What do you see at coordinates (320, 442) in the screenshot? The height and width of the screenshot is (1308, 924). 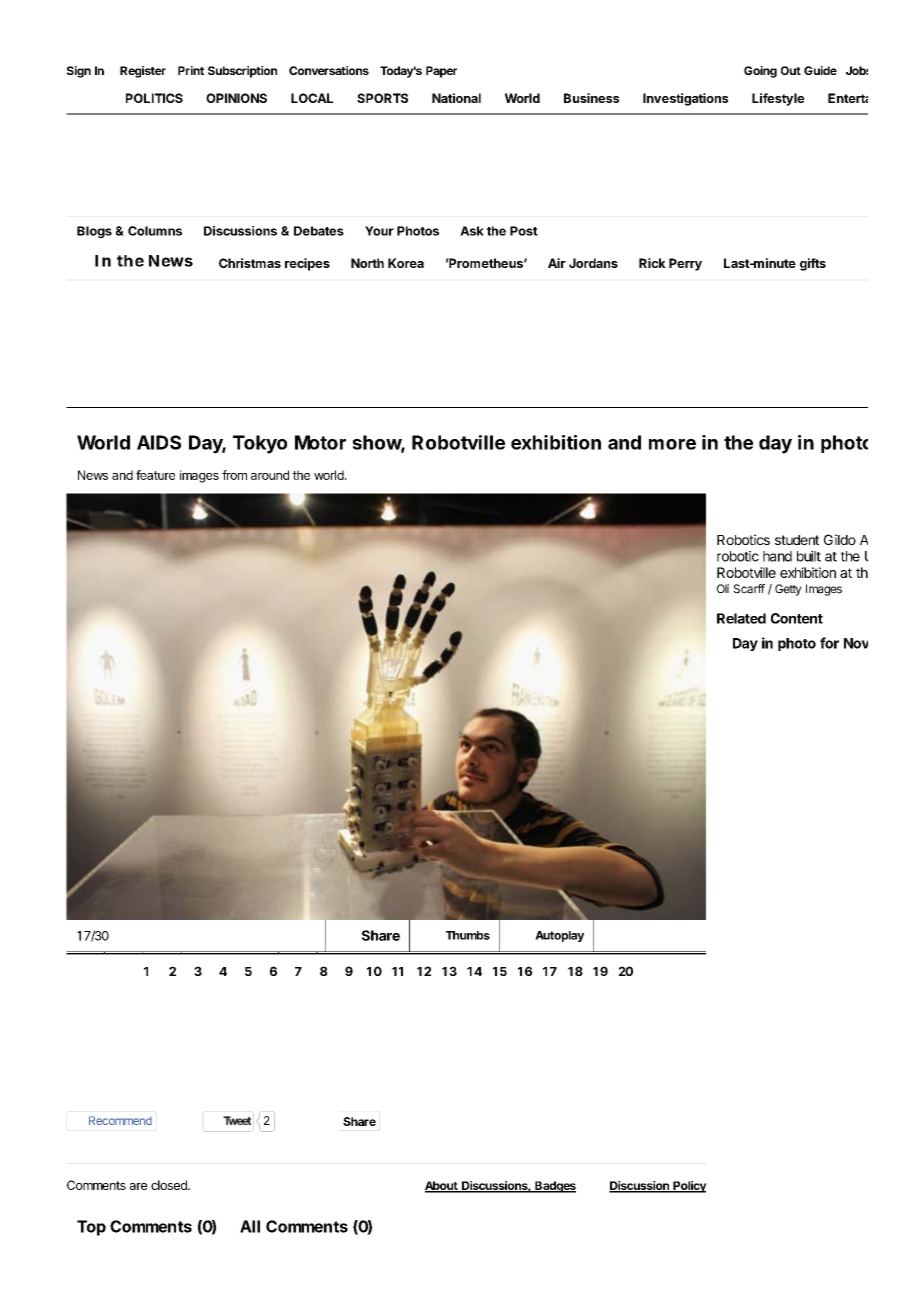 I see `Motor` at bounding box center [320, 442].
